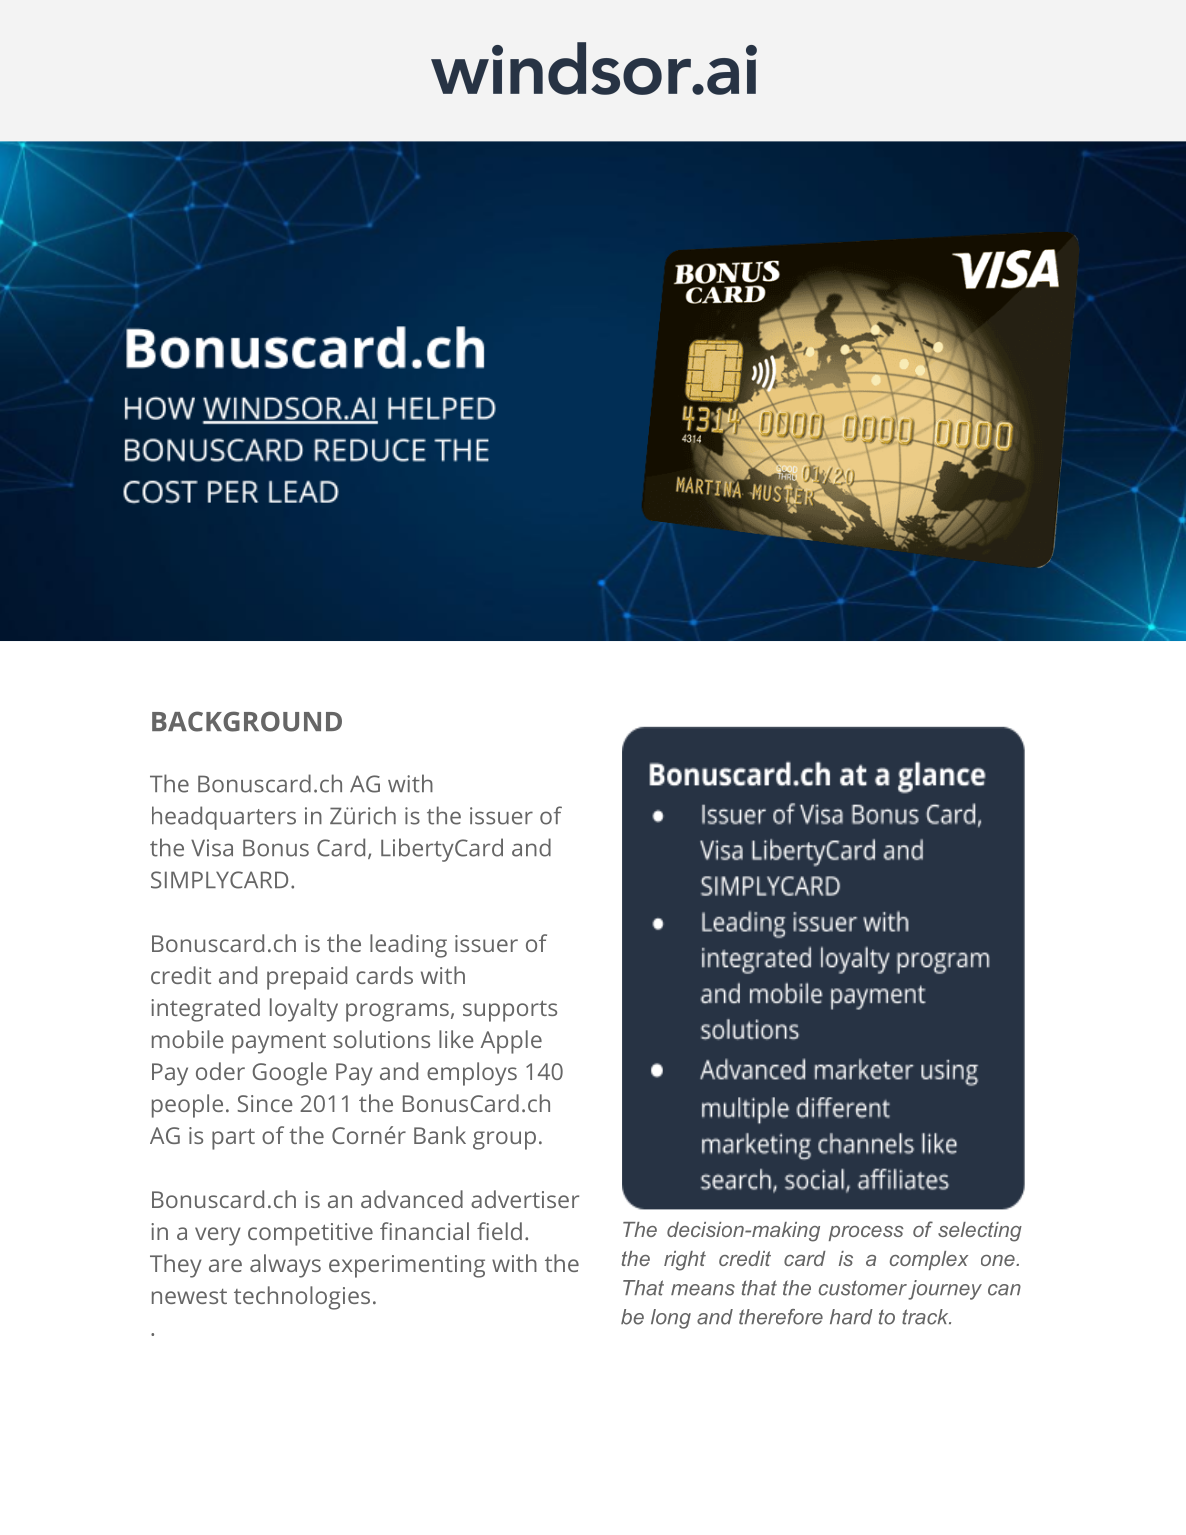 This page has width=1186, height=1535. What do you see at coordinates (511, 1042) in the page?
I see `Apple` at bounding box center [511, 1042].
